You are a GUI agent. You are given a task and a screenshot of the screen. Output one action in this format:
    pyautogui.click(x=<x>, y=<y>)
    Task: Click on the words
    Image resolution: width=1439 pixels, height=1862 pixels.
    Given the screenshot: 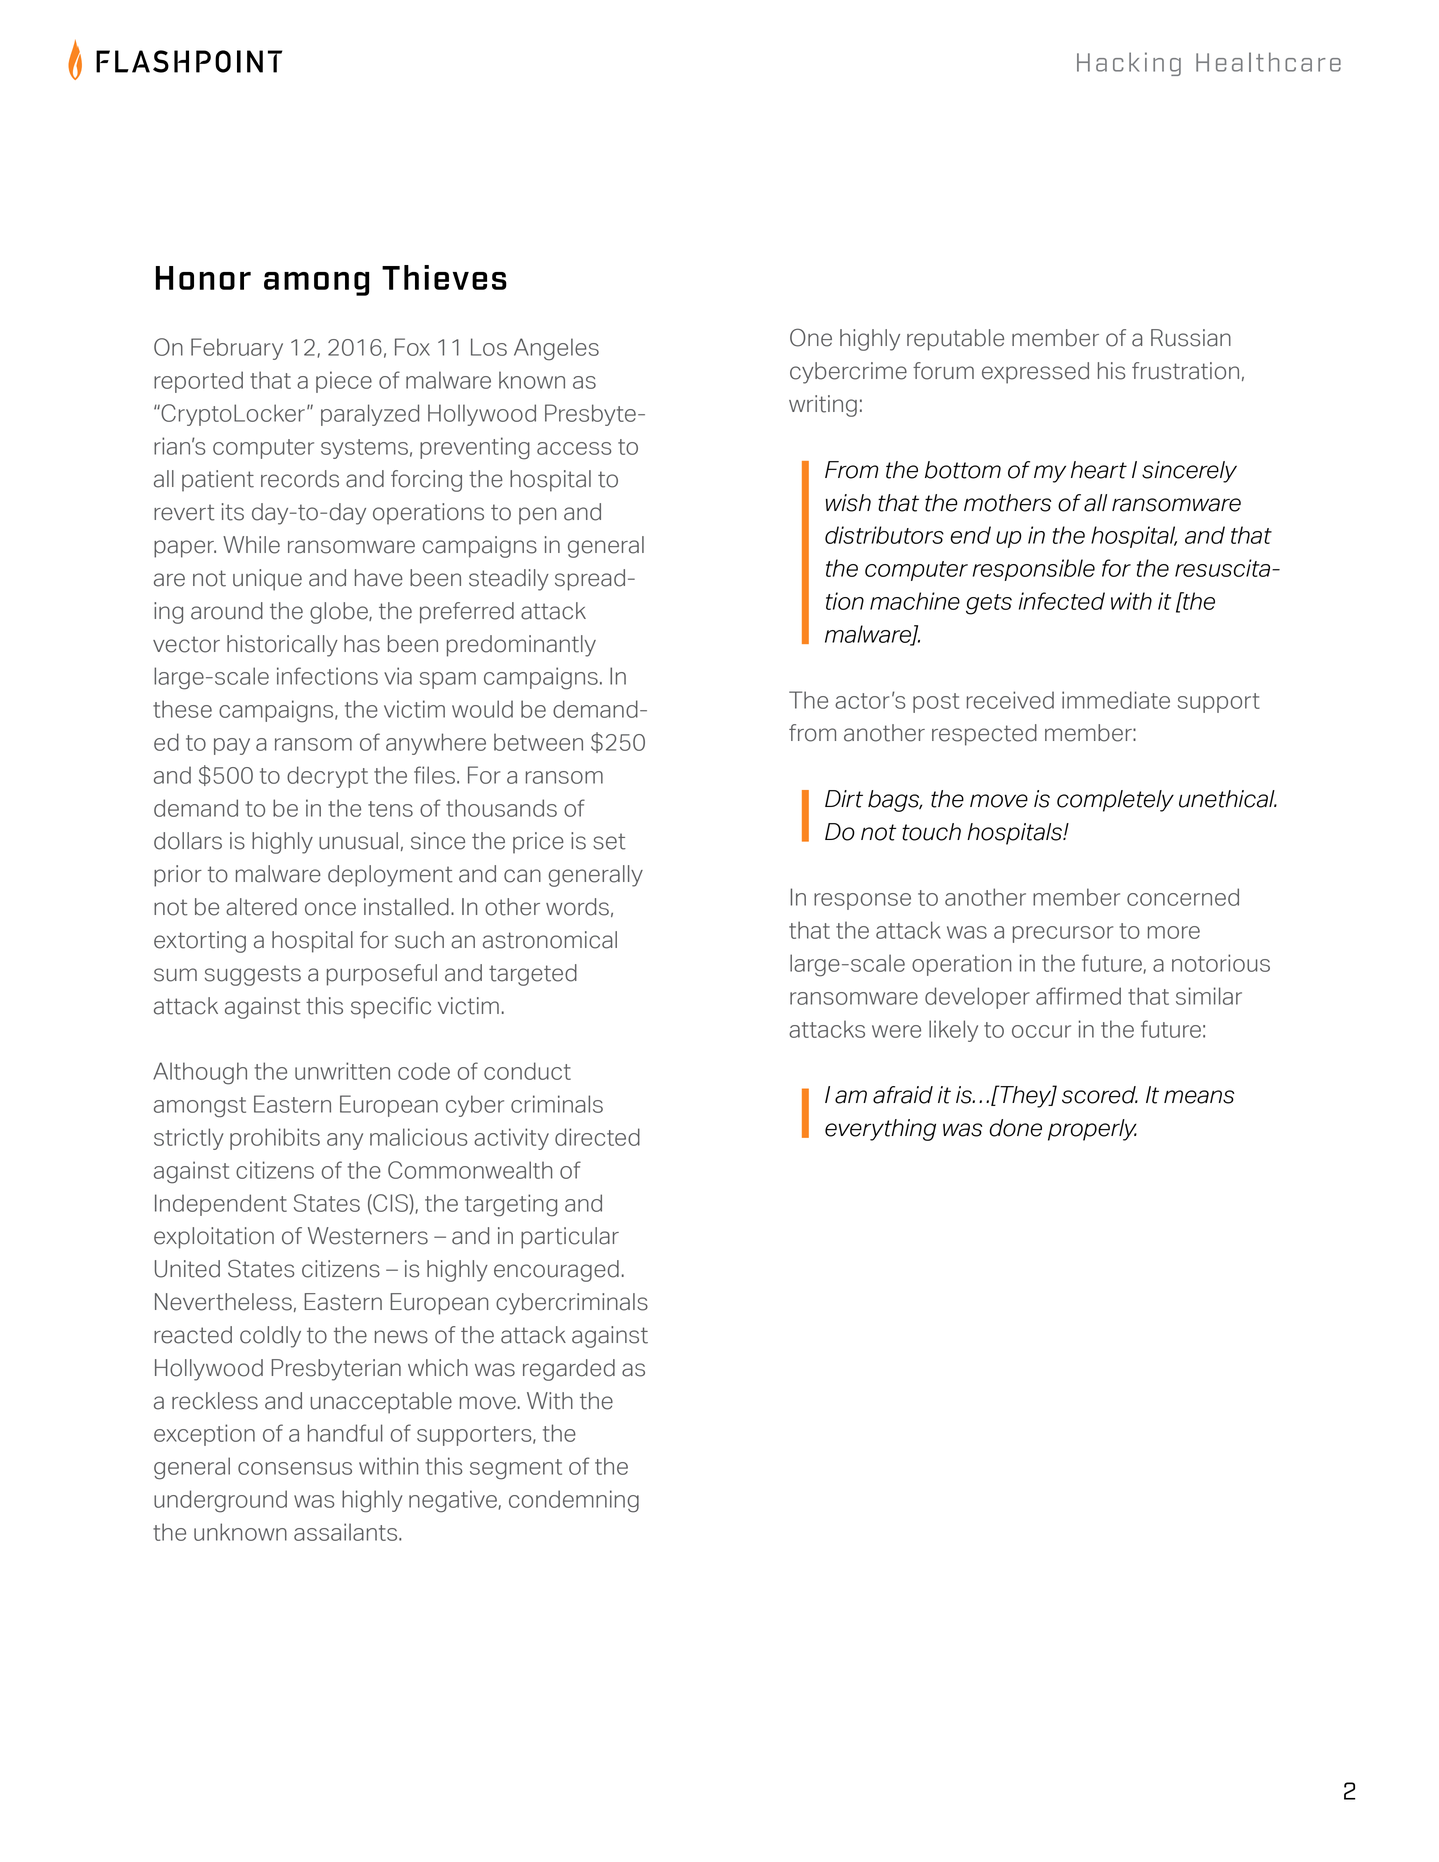 What is the action you would take?
    pyautogui.click(x=577, y=907)
